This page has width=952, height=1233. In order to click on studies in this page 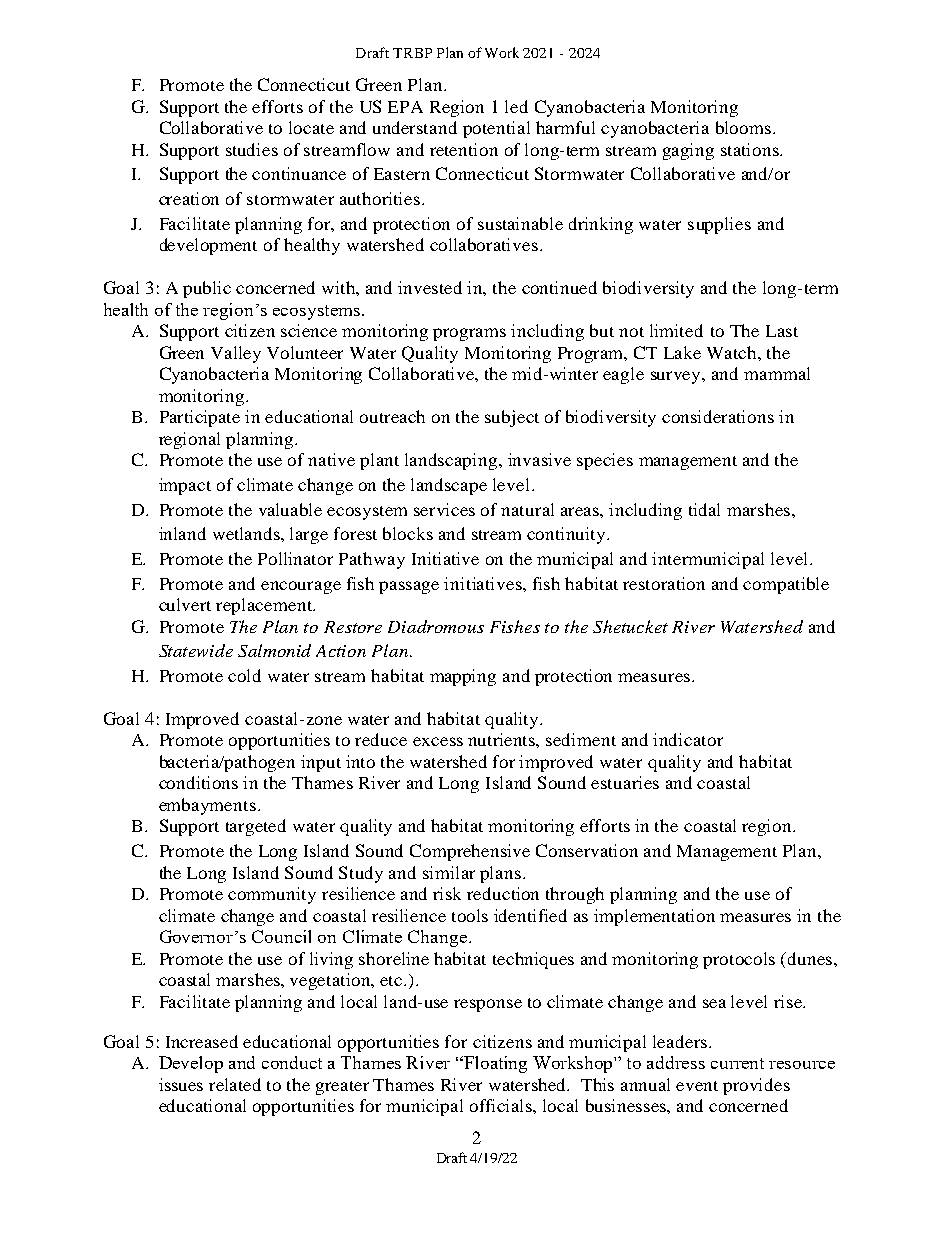, I will do `click(252, 149)`.
